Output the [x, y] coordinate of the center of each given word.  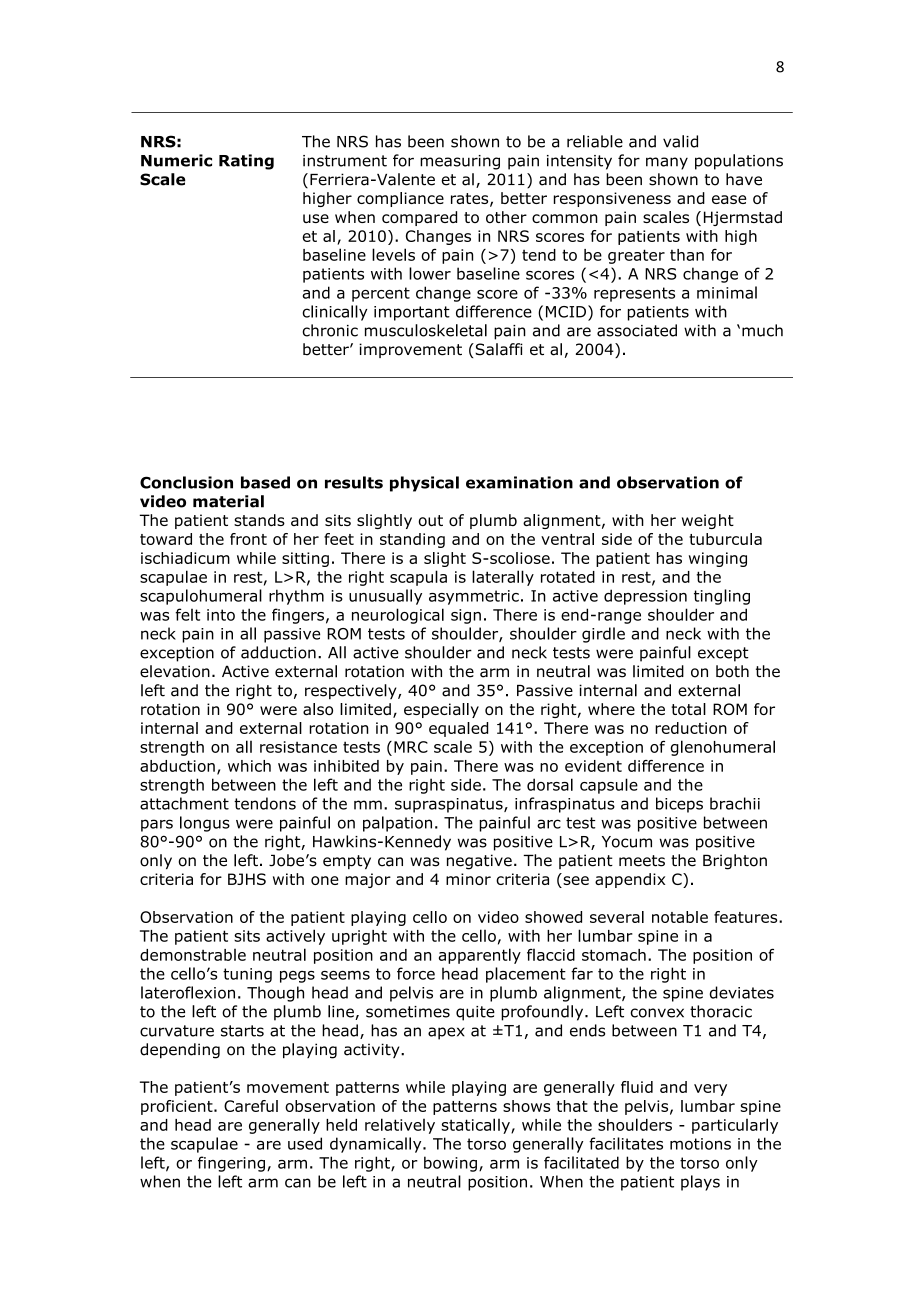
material [228, 501]
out [430, 520]
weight [708, 521]
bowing [450, 1164]
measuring [460, 162]
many [667, 163]
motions [700, 1144]
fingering [231, 1164]
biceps [679, 805]
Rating [246, 162]
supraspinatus [450, 805]
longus [205, 824]
